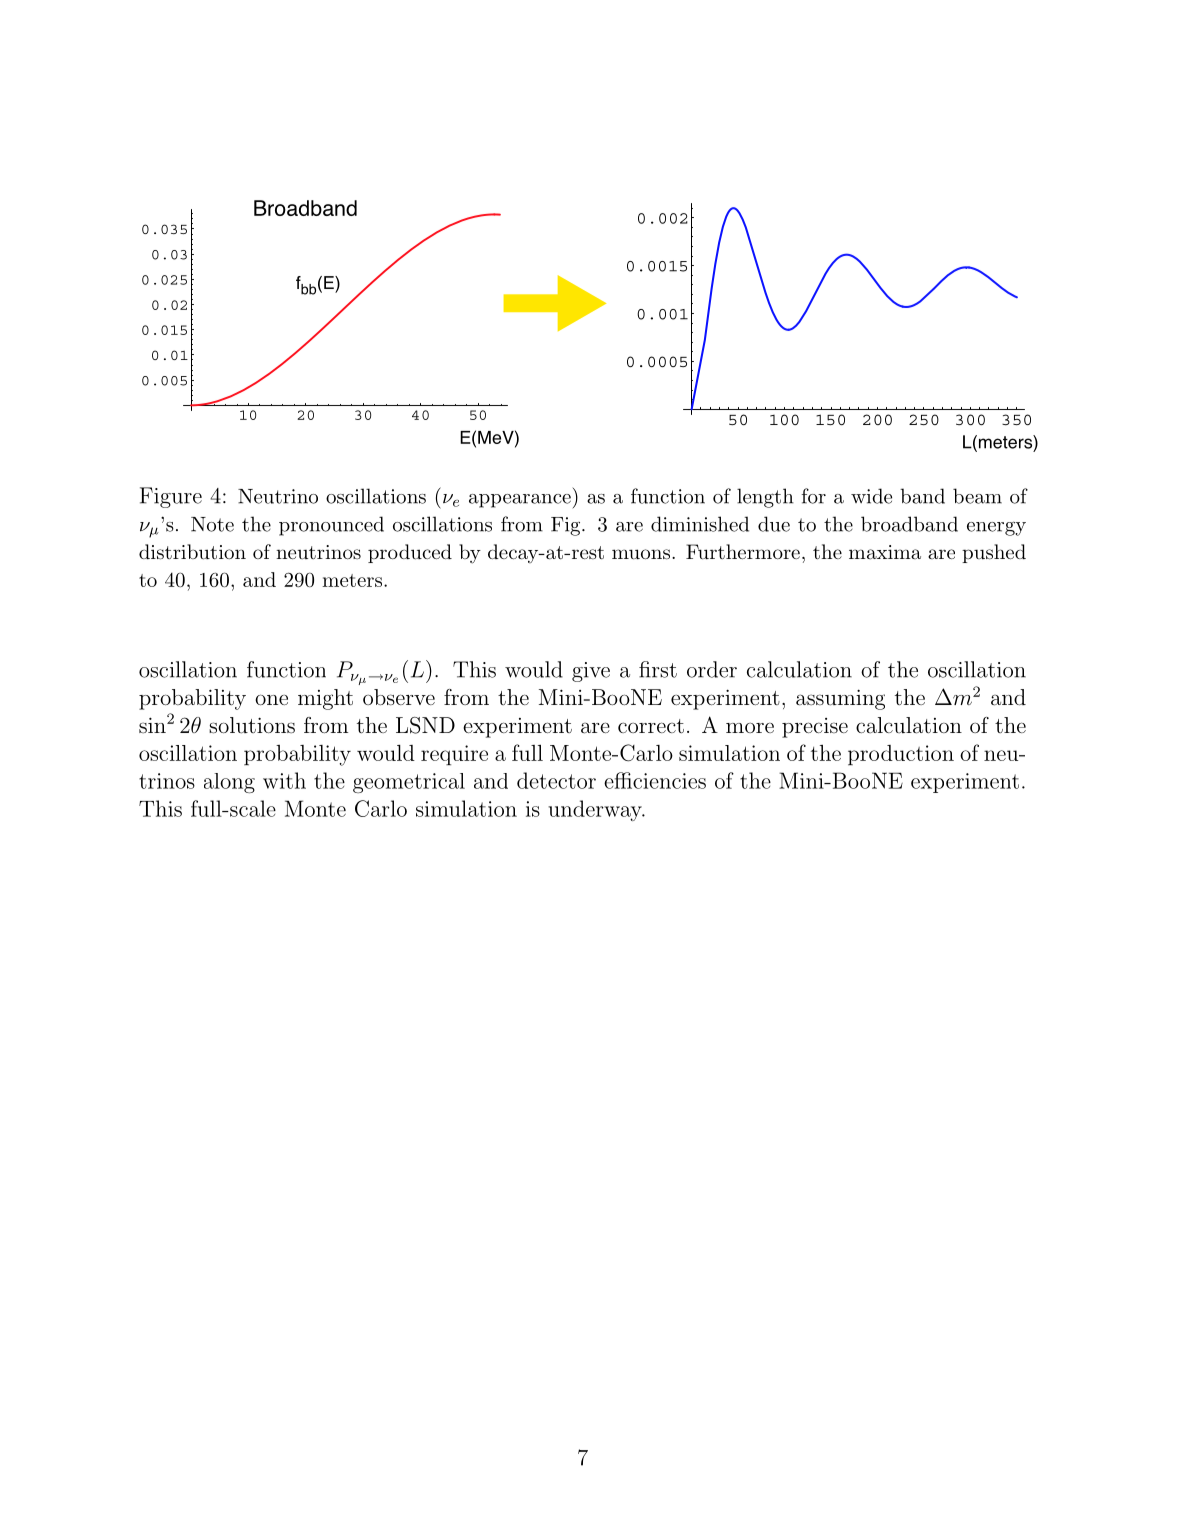 The image size is (1179, 1526). Describe the element at coordinates (171, 497) in the image. I see `Figure` at that location.
